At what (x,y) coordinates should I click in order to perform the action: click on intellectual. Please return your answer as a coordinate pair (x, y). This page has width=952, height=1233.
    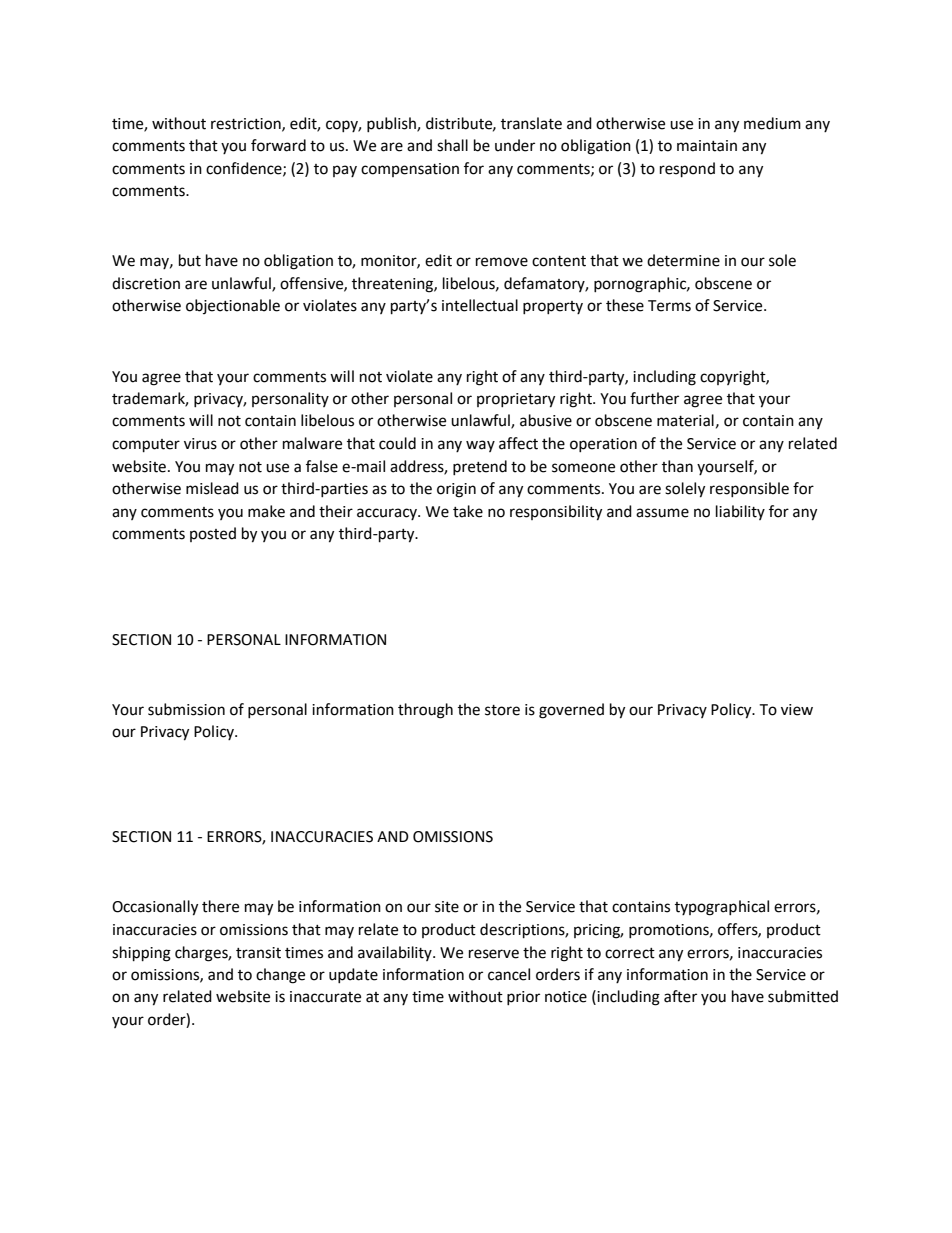
    Looking at the image, I should click on (480, 305).
